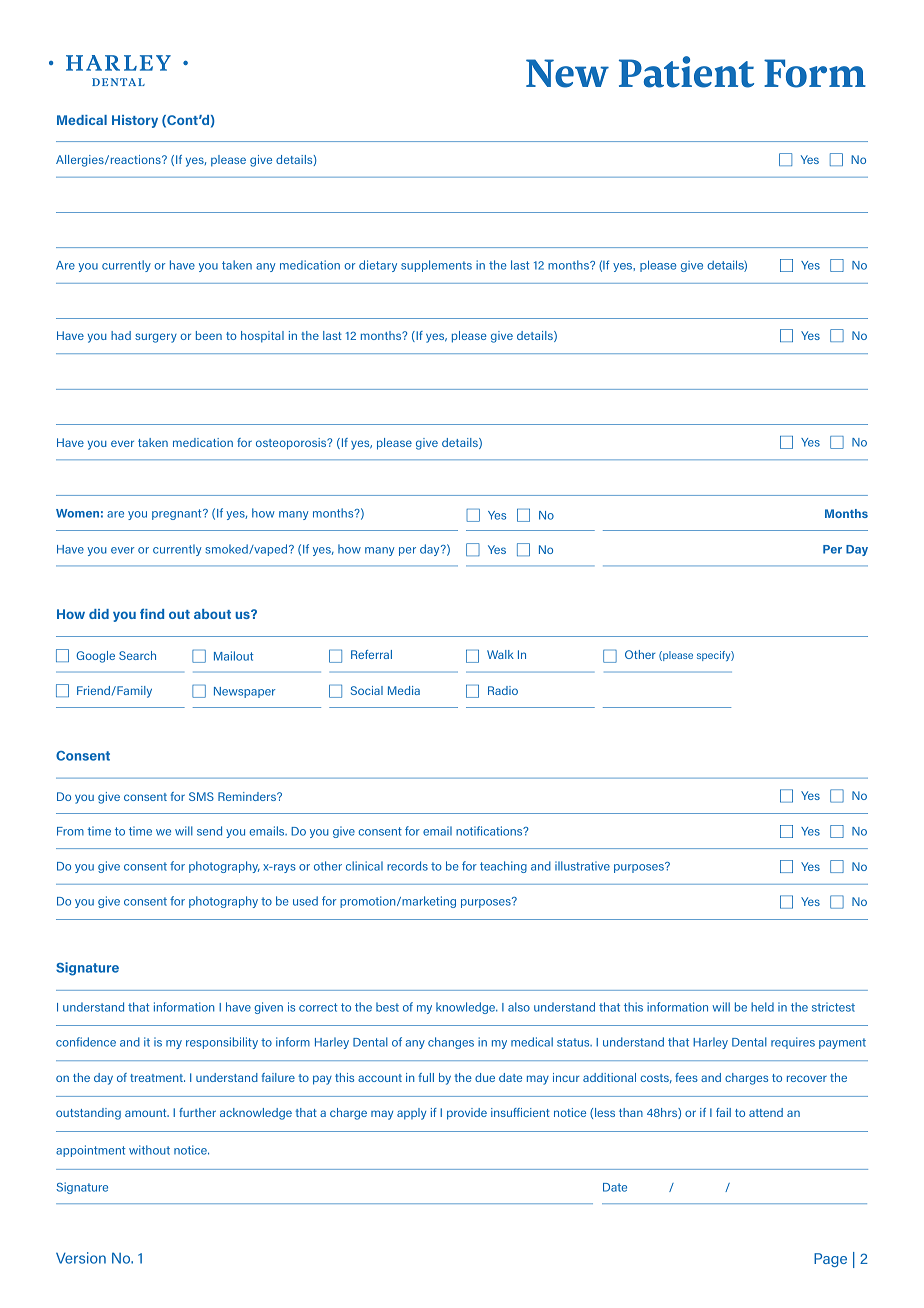  I want to click on Walk, so click(500, 654).
